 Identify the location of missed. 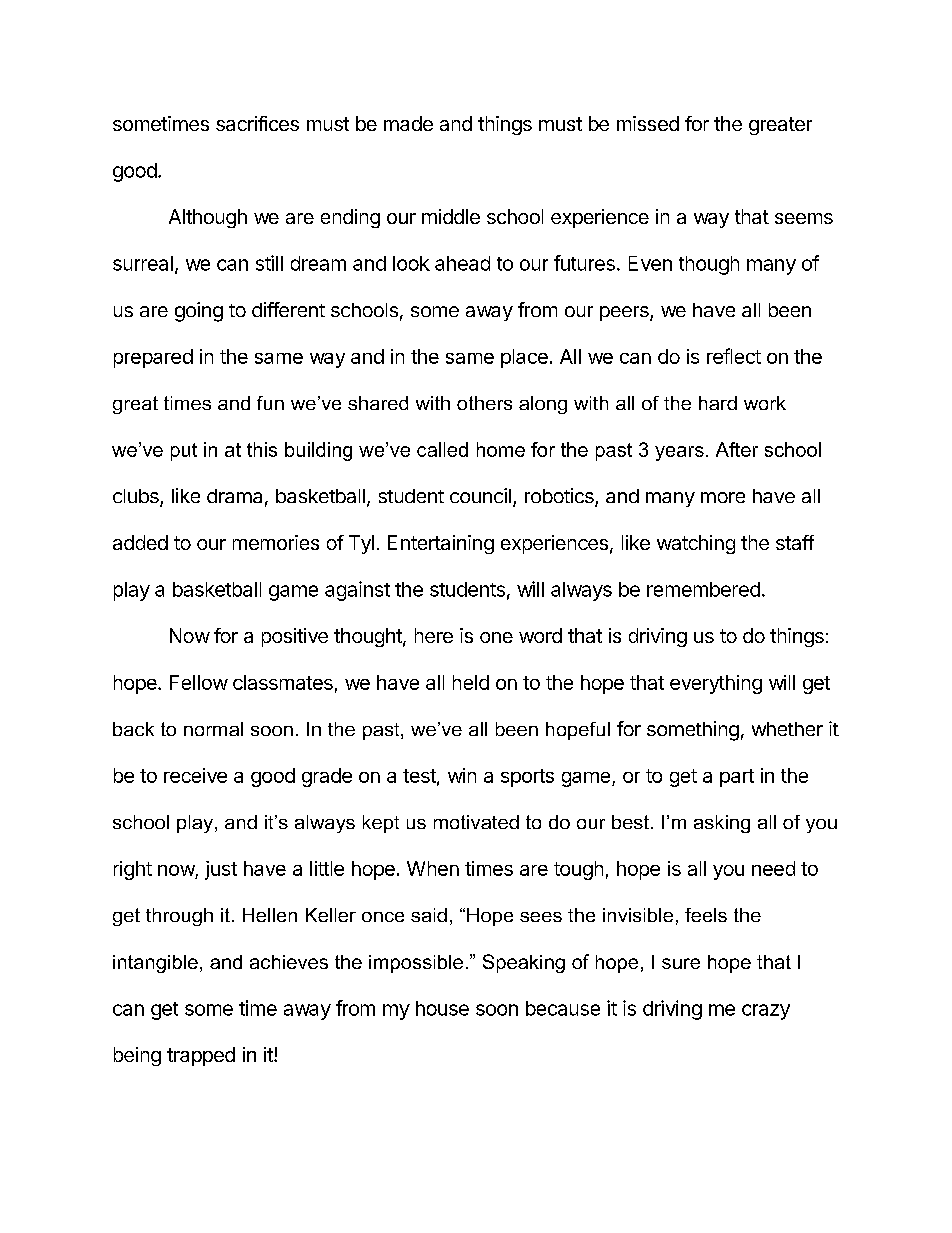
(648, 123).
